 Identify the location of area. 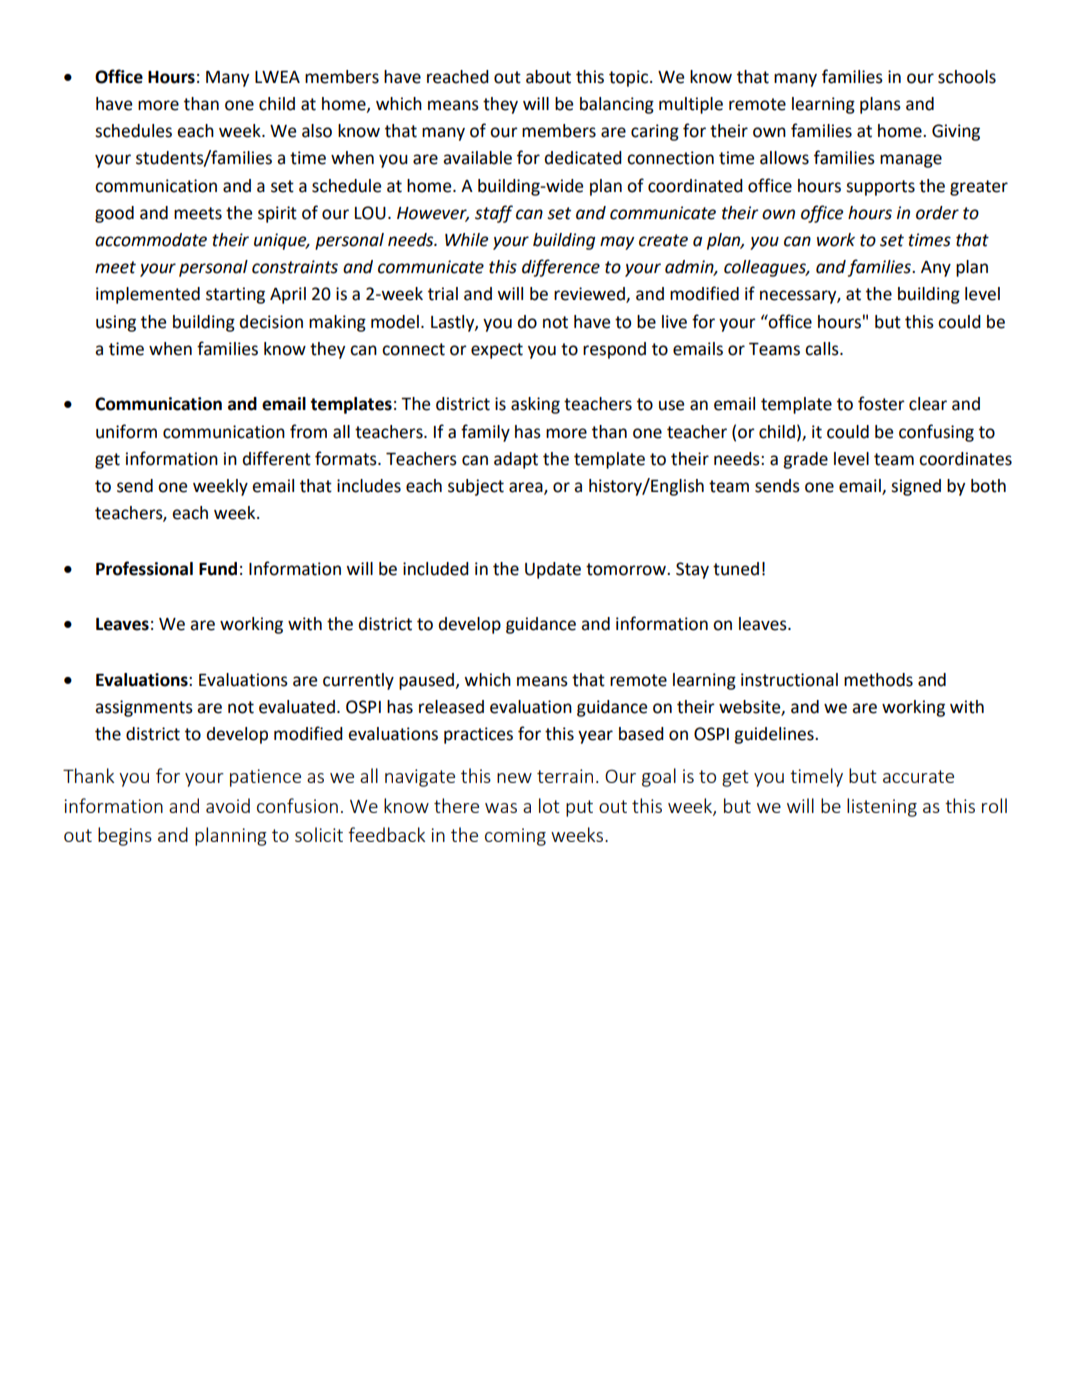
(527, 488).
